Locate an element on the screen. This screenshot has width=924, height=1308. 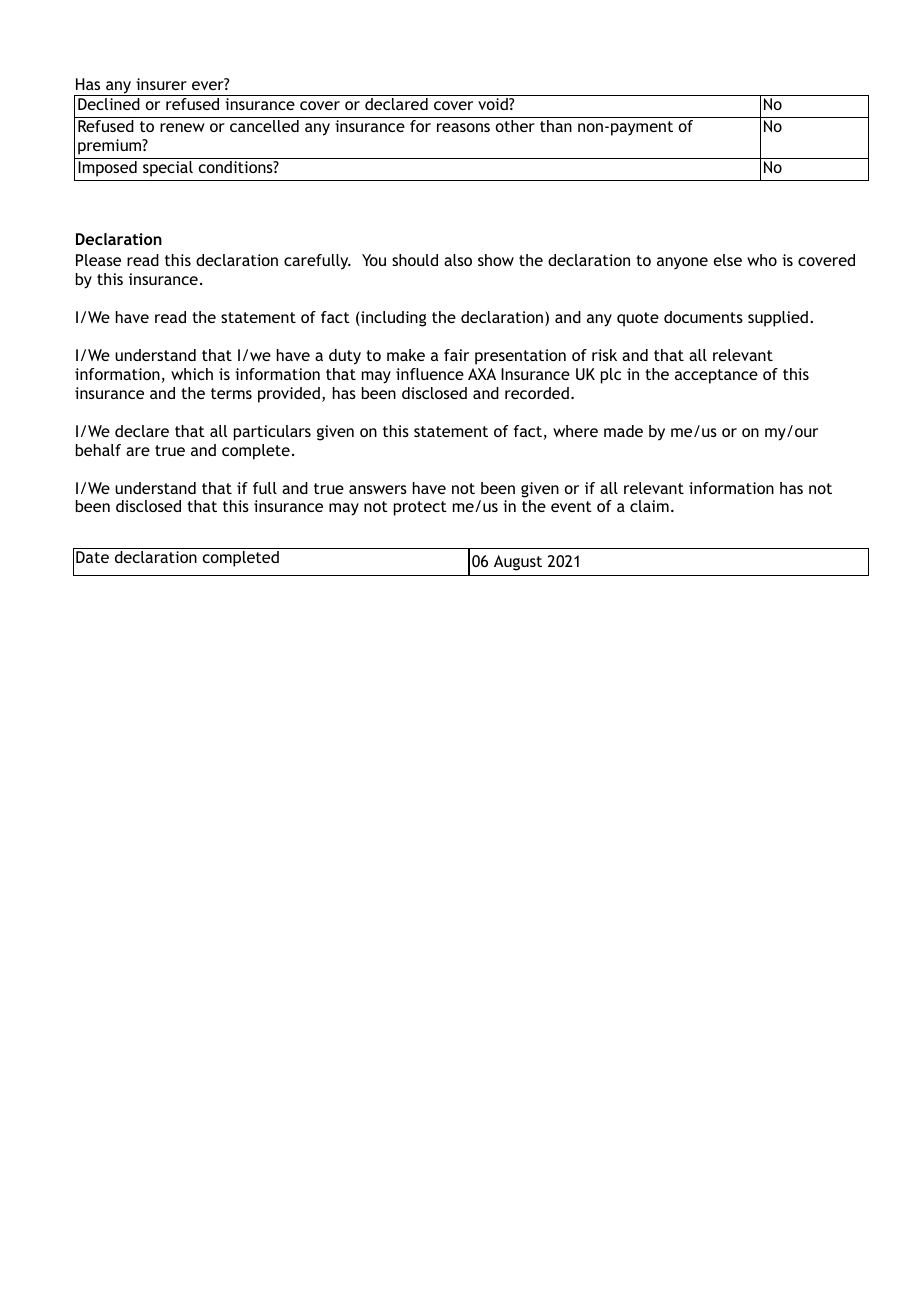
August is located at coordinates (518, 563).
